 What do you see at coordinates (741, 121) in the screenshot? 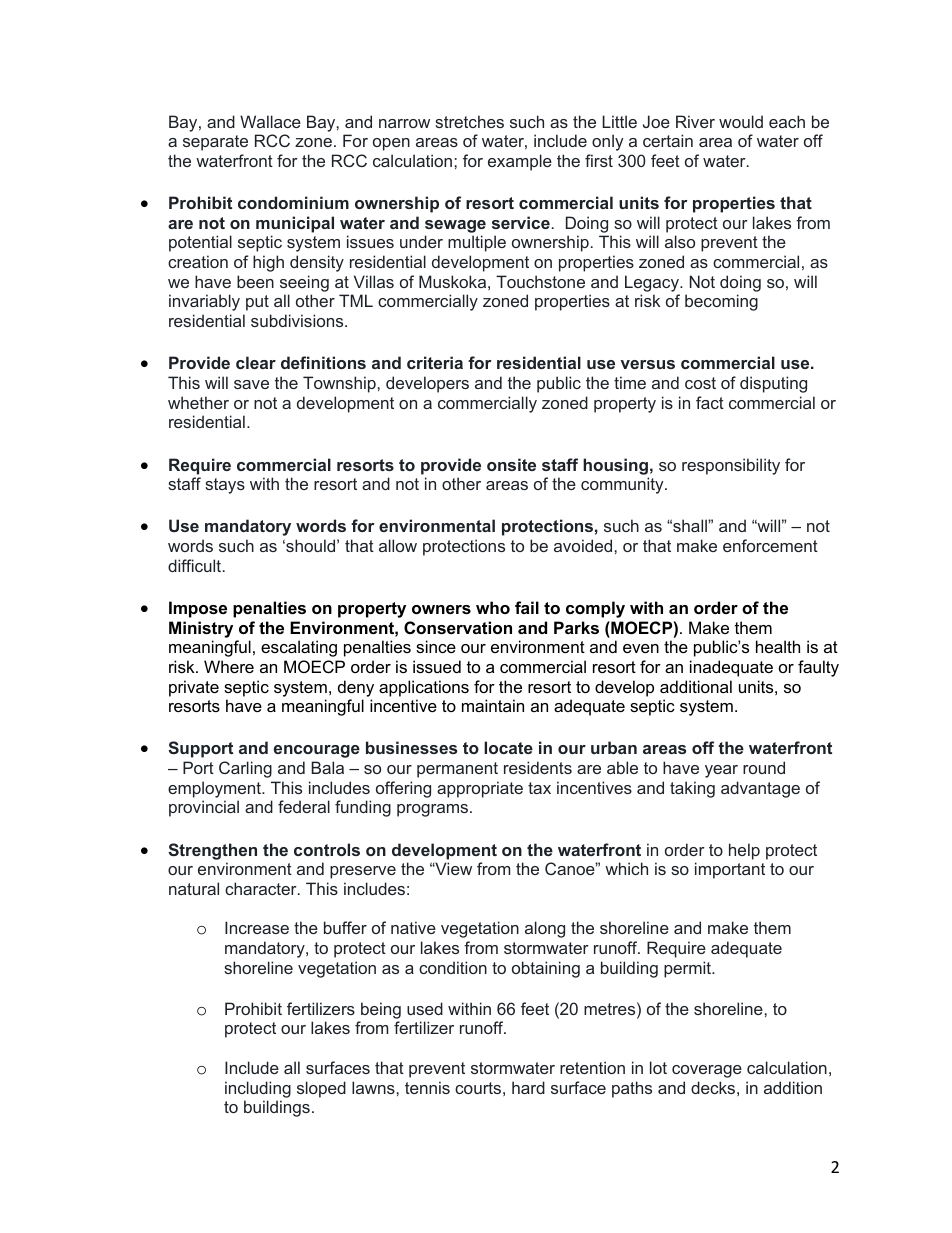
I see `would` at bounding box center [741, 121].
